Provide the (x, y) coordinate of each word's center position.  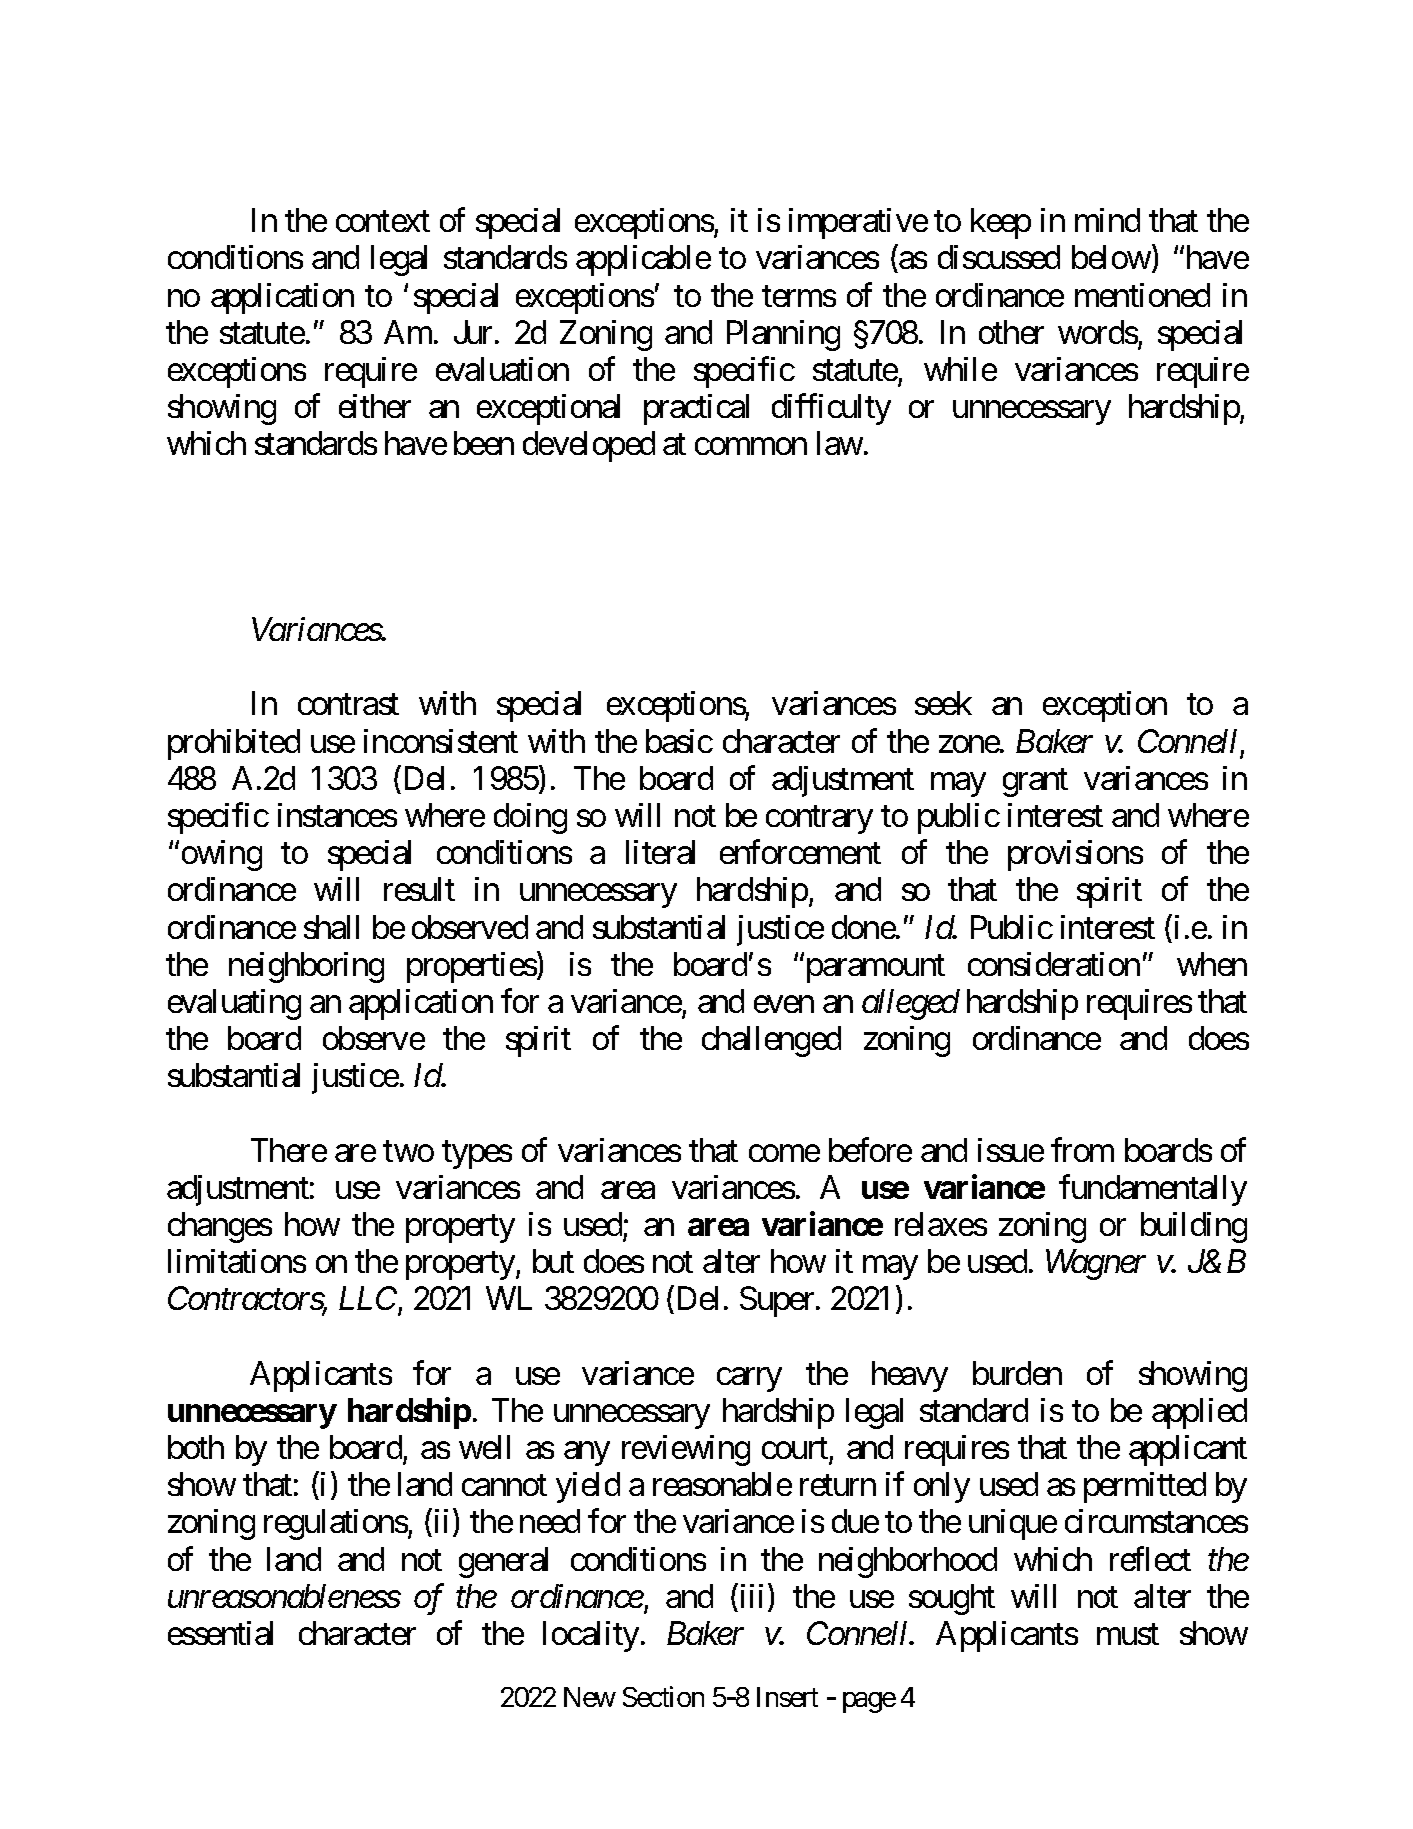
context (383, 222)
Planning (783, 335)
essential (220, 1633)
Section (663, 1697)
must (1128, 1634)
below (1111, 257)
